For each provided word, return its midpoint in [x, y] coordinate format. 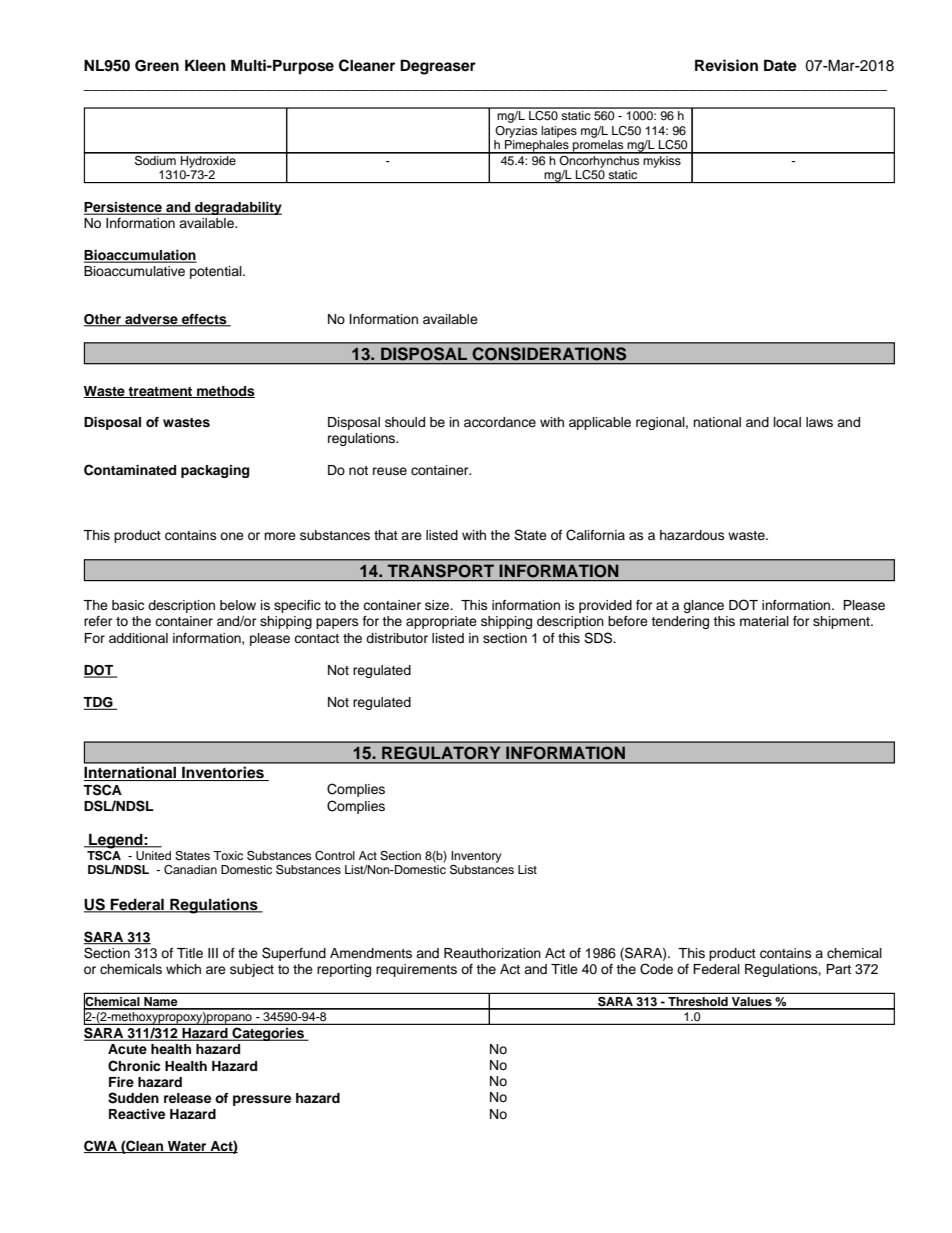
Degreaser [438, 67]
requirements [416, 970]
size [438, 605]
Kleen [205, 65]
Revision [726, 65]
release [187, 1098]
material [764, 621]
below [238, 605]
